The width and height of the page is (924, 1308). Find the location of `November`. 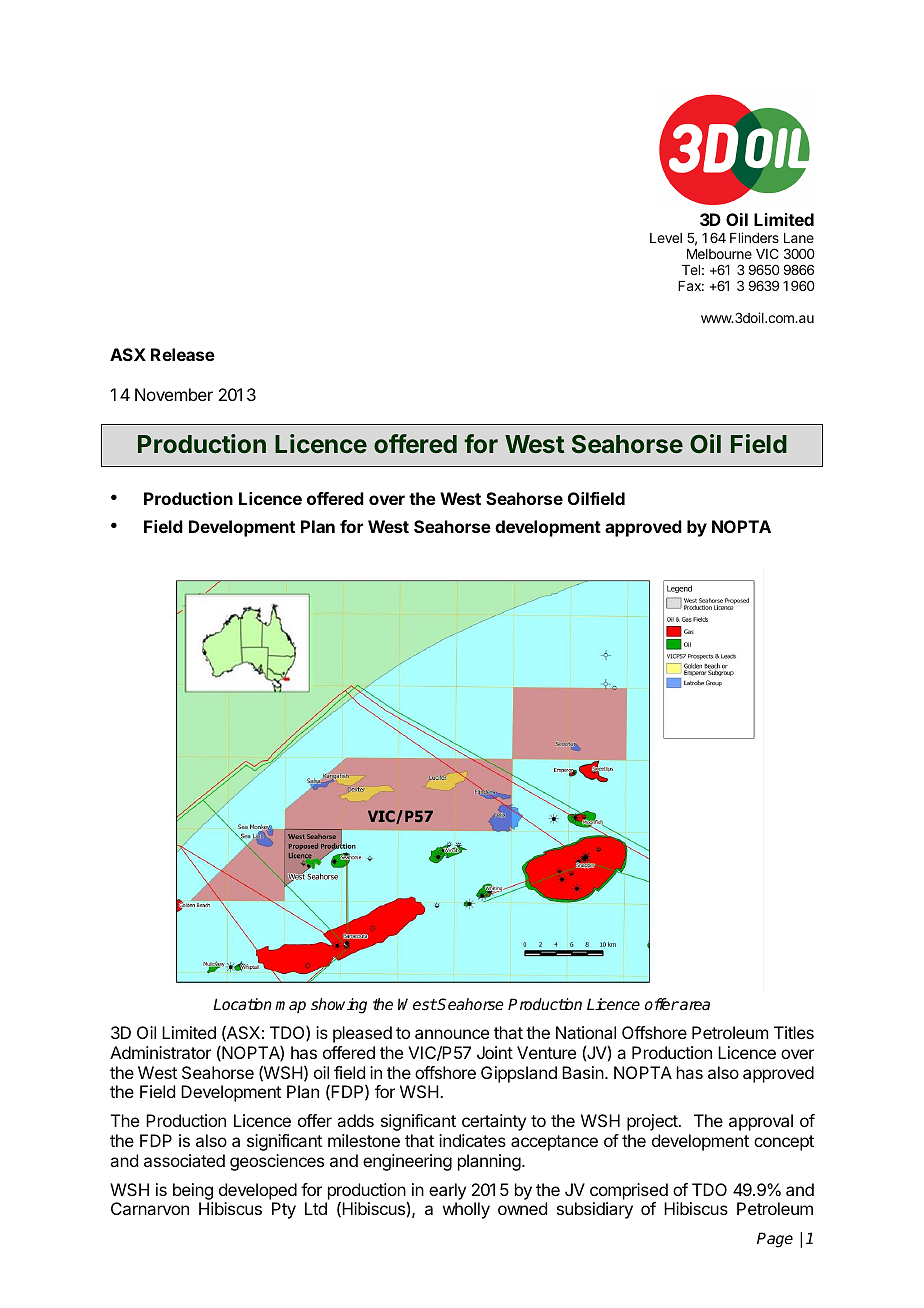

November is located at coordinates (174, 394).
